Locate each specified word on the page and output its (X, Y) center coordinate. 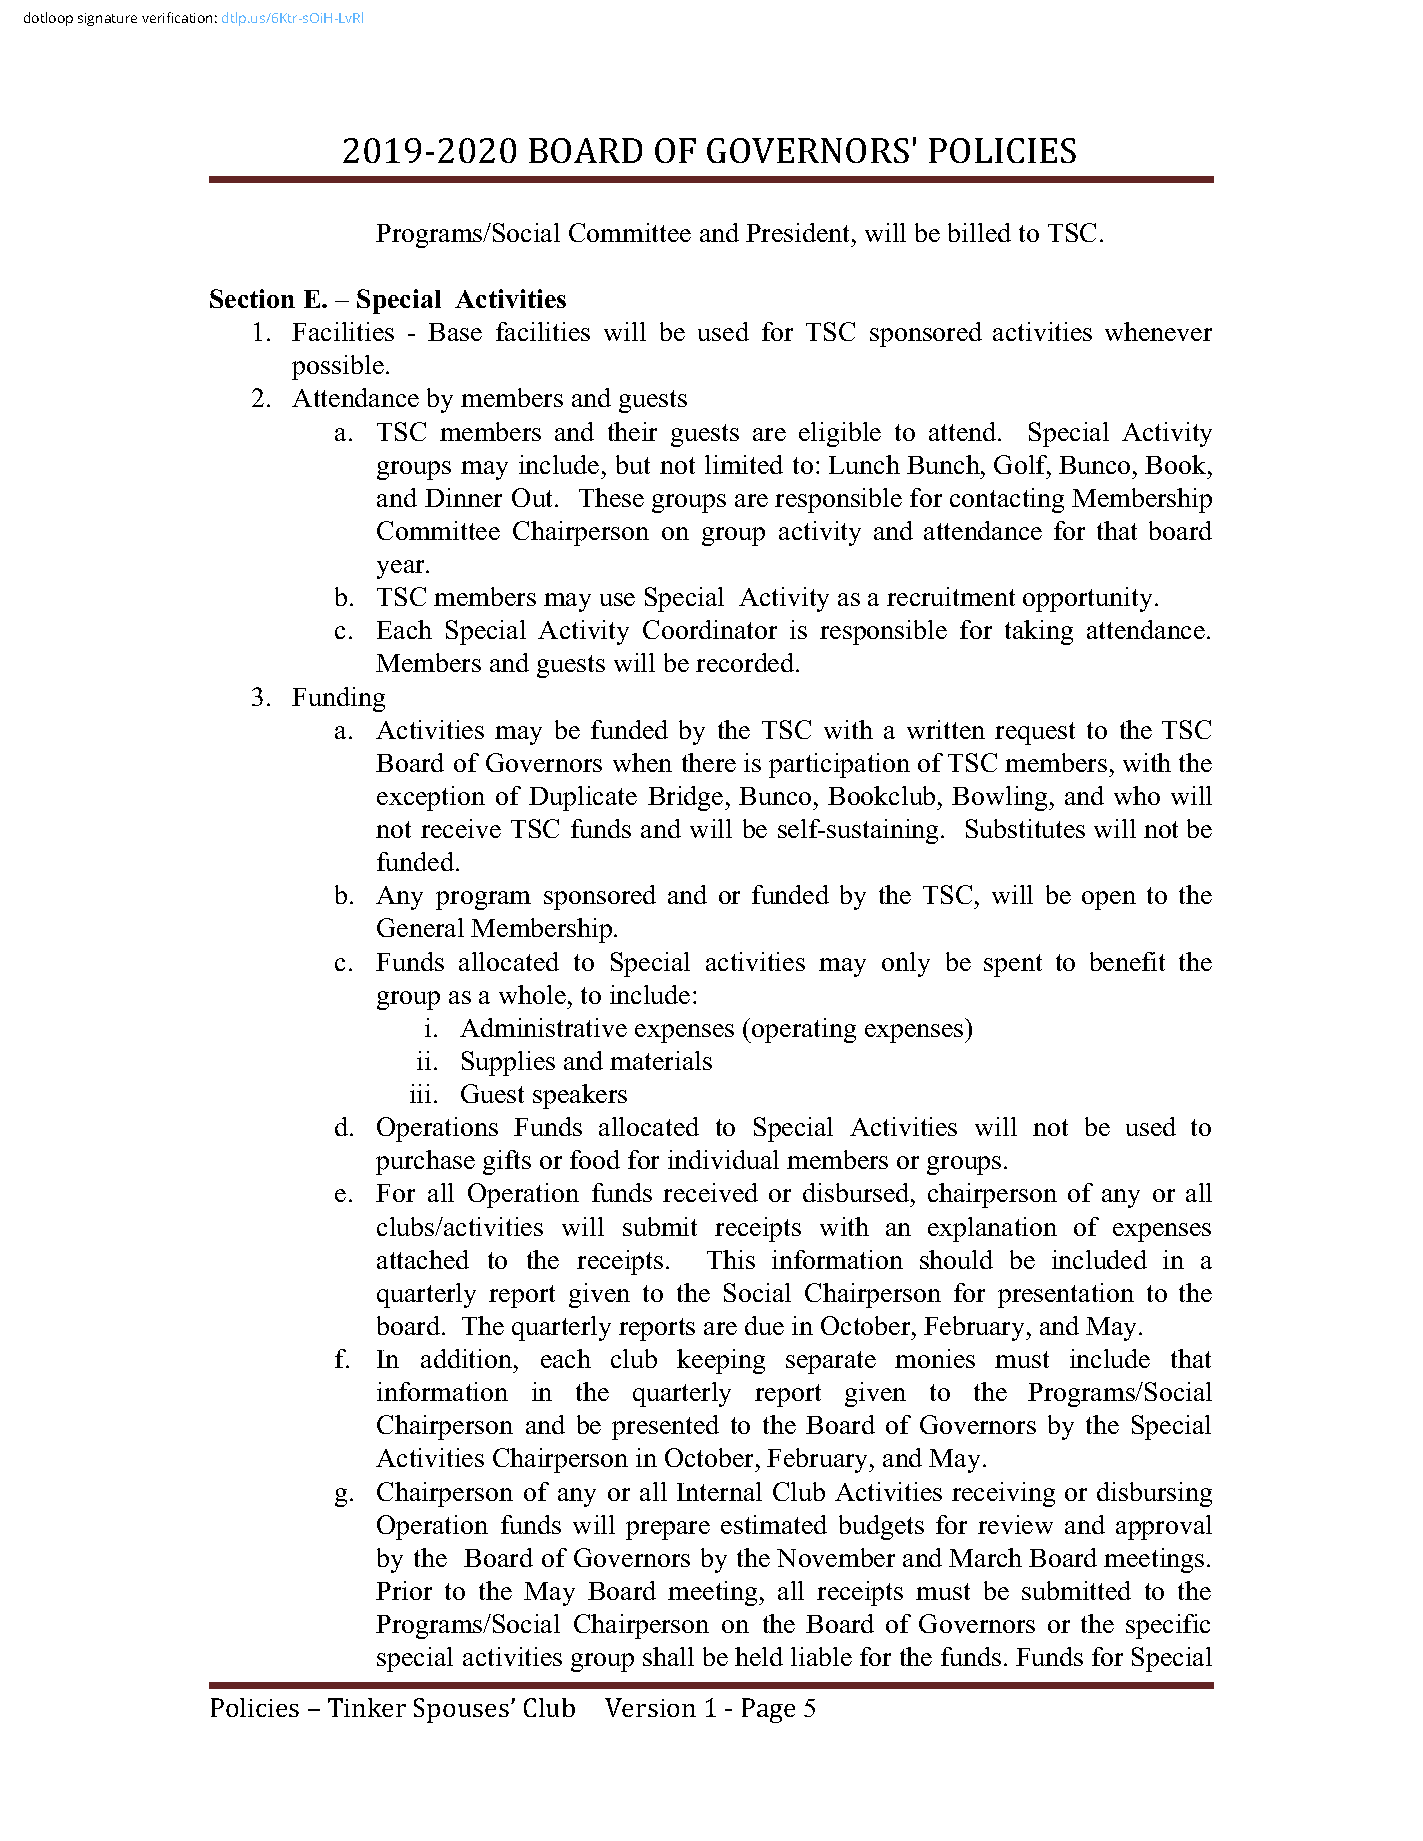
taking (1039, 632)
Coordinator (710, 629)
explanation (992, 1229)
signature (107, 19)
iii (420, 1093)
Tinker (367, 1707)
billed (979, 232)
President (797, 232)
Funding (338, 699)
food (595, 1159)
